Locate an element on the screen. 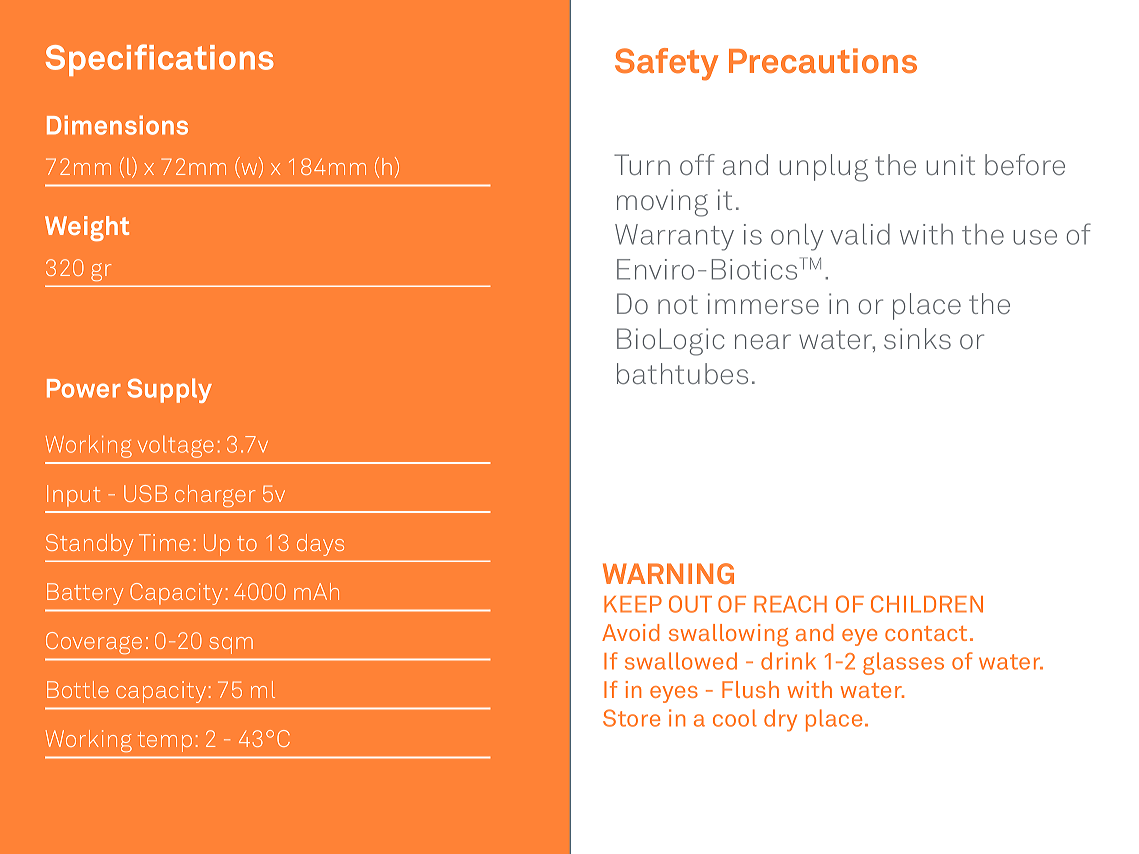 The width and height of the screenshot is (1139, 854). Store is located at coordinates (631, 718).
